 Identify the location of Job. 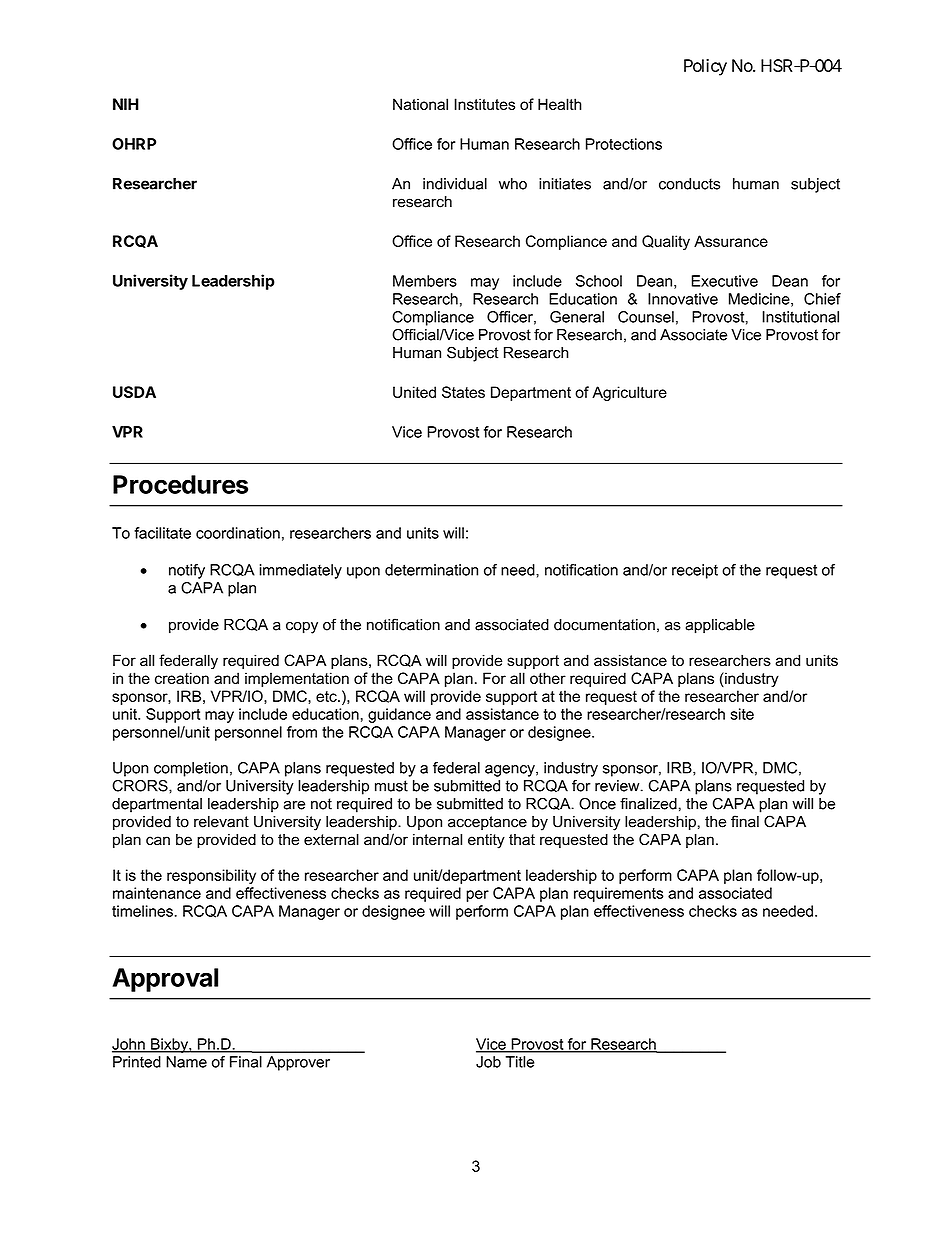
(488, 1062).
